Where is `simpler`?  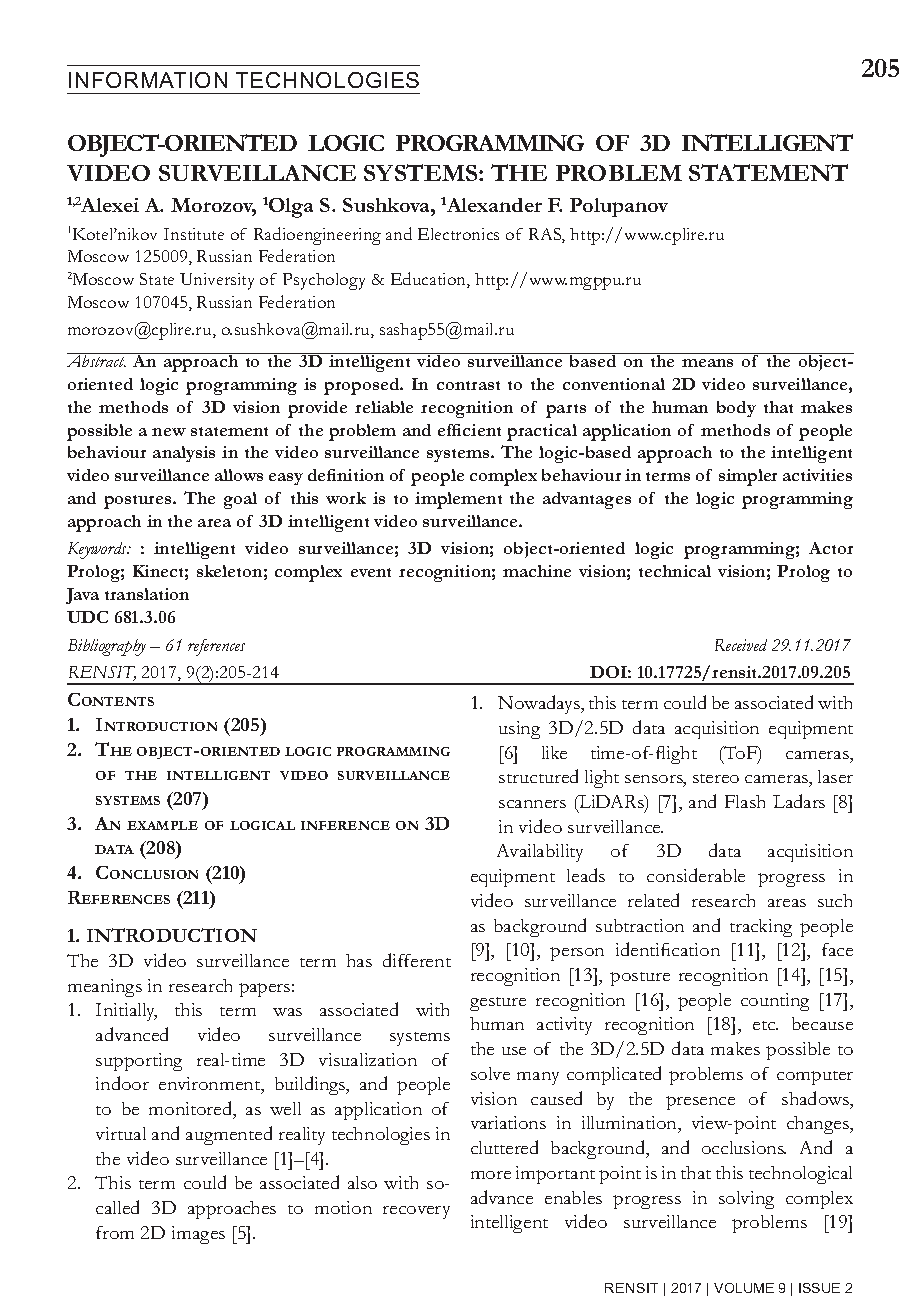
simpler is located at coordinates (748, 477).
